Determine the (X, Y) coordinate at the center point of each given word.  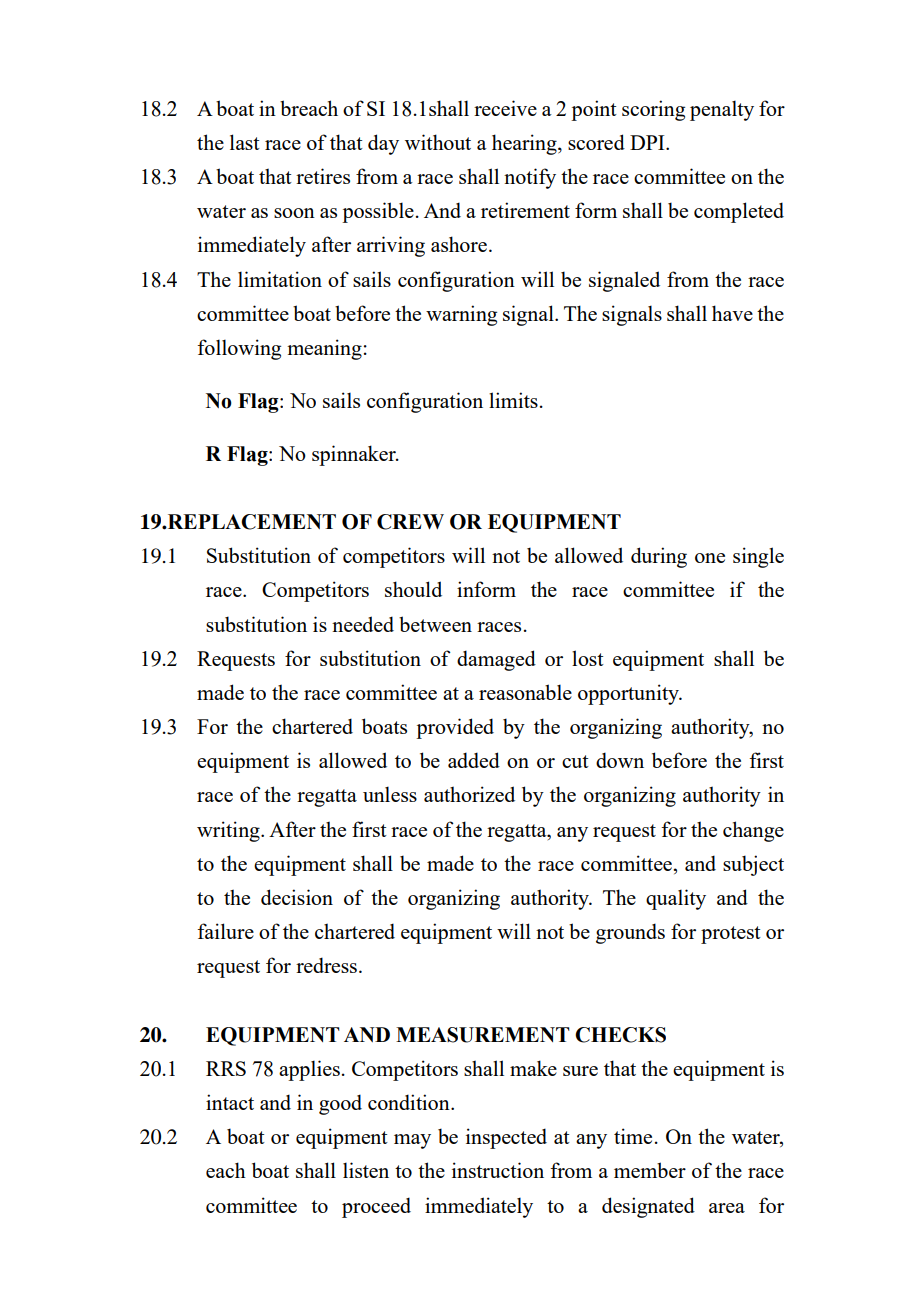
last (245, 142)
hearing (525, 144)
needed (363, 624)
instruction (498, 1170)
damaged (496, 660)
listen (366, 1170)
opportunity (629, 694)
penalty (722, 110)
